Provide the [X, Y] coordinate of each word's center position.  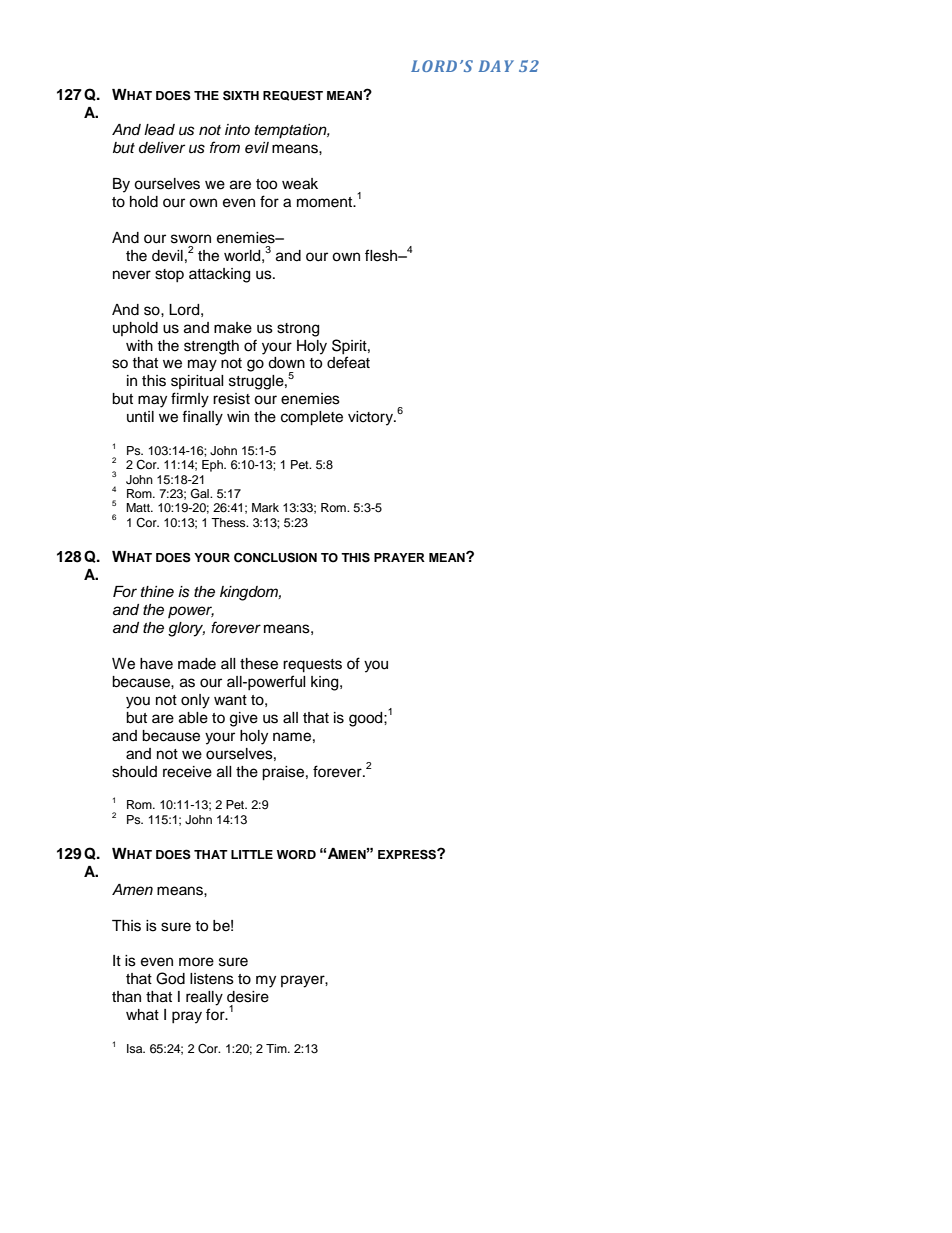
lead [159, 130]
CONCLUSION [275, 558]
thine [157, 591]
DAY [496, 66]
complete [312, 418]
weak [300, 184]
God [170, 978]
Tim [277, 1048]
